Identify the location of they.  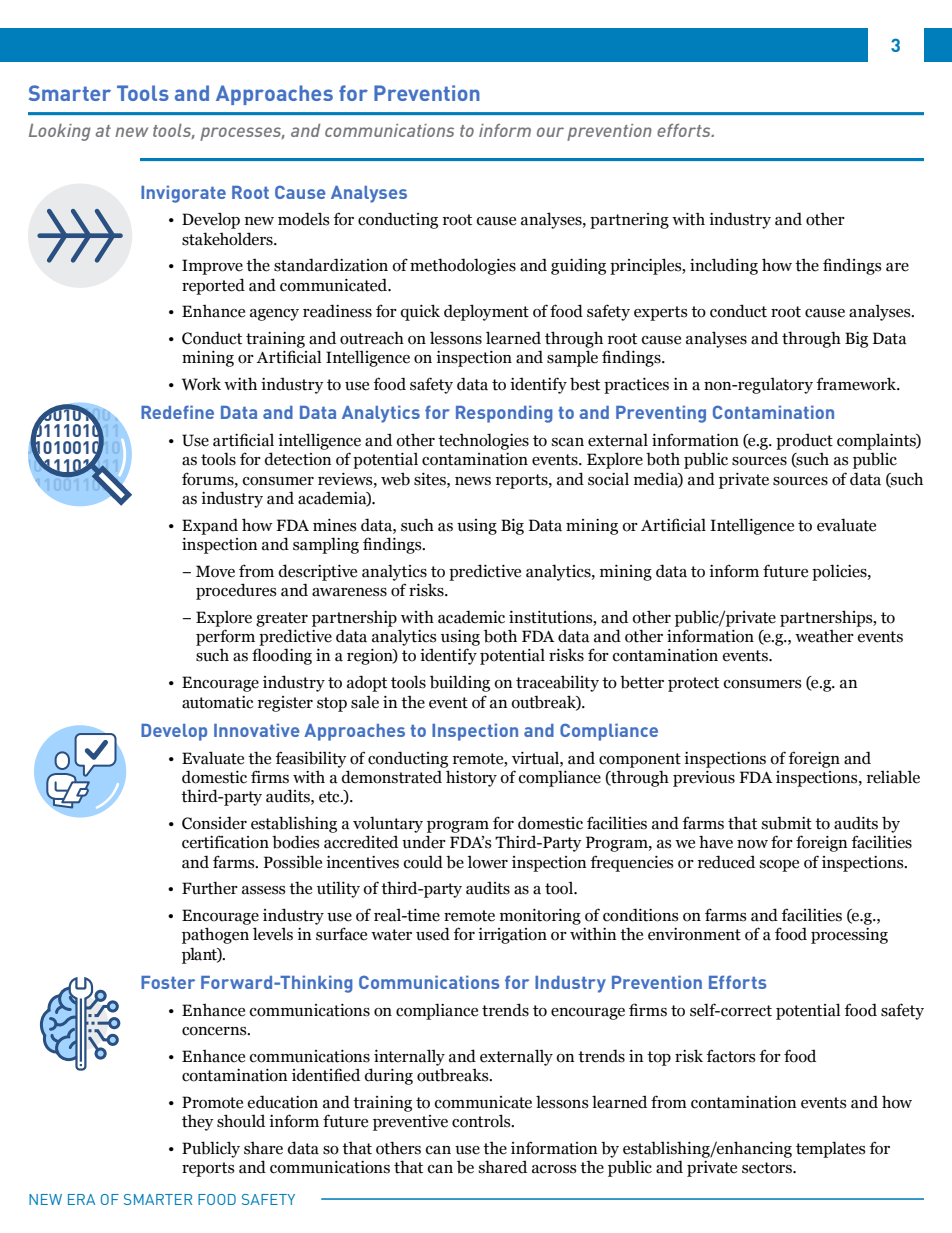
(198, 1123).
